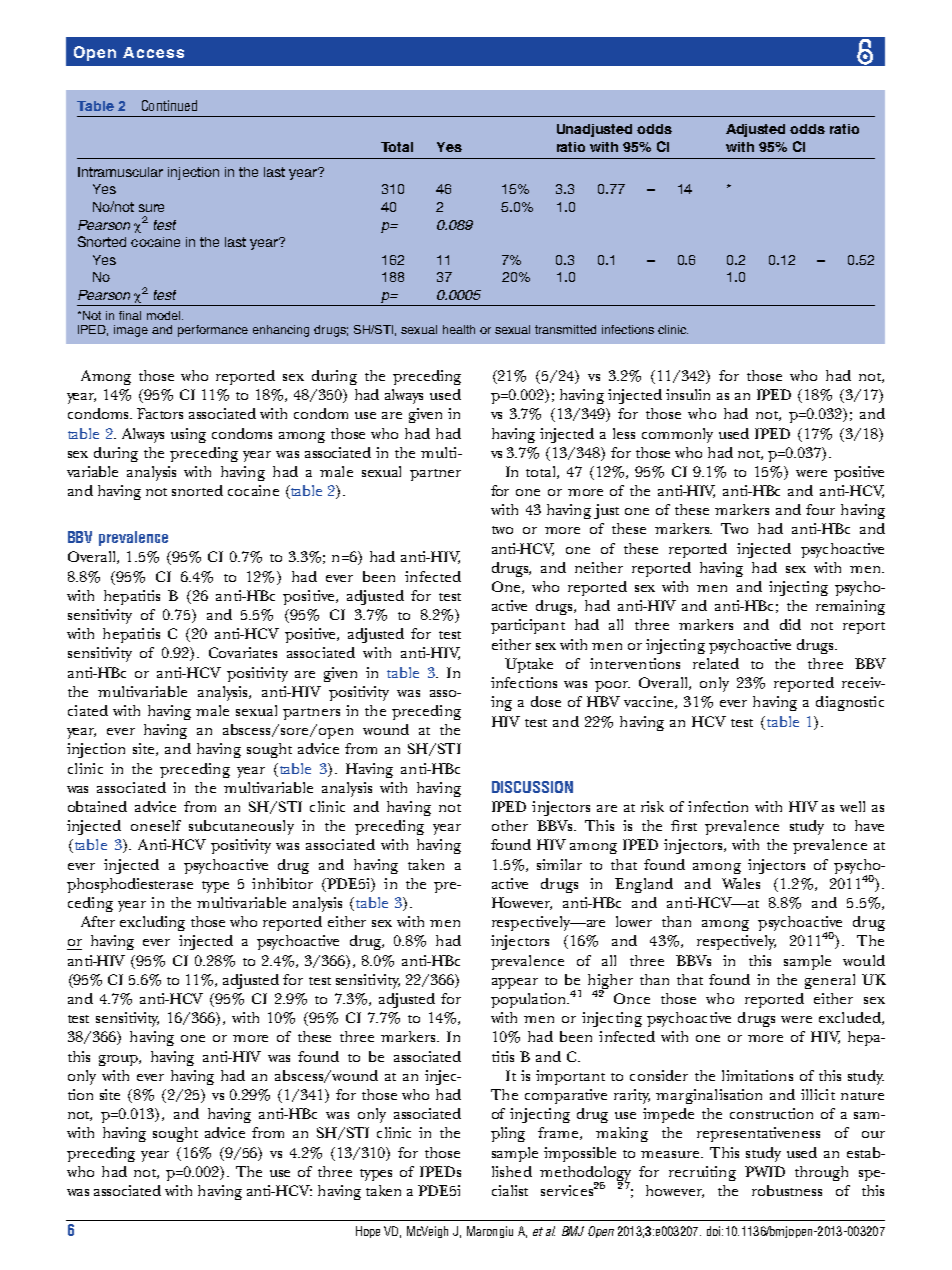 This screenshot has height=1270, width=952. What do you see at coordinates (169, 105) in the screenshot?
I see `Continued` at bounding box center [169, 105].
